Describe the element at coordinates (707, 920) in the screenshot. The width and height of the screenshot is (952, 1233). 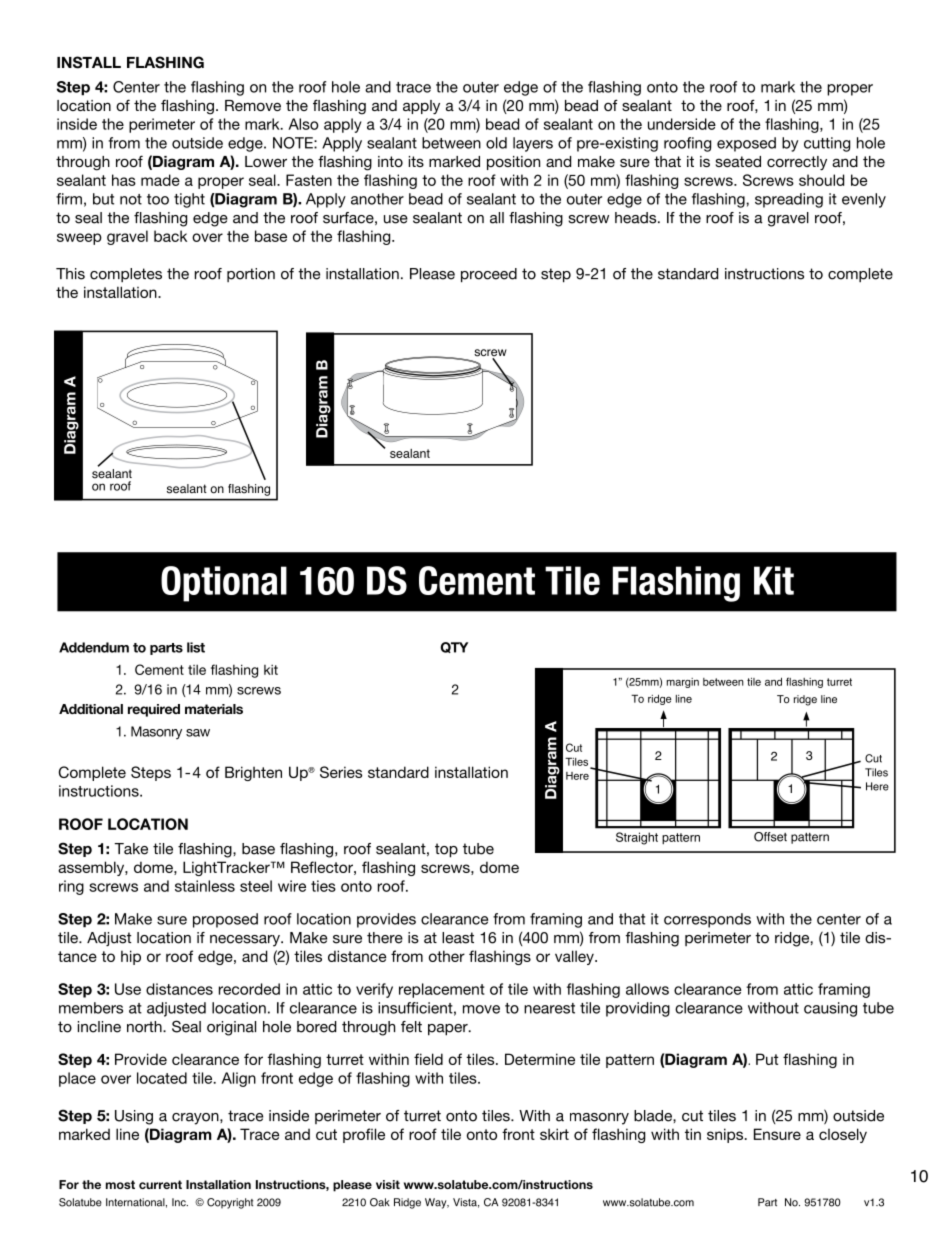
I see `corresponds` at that location.
